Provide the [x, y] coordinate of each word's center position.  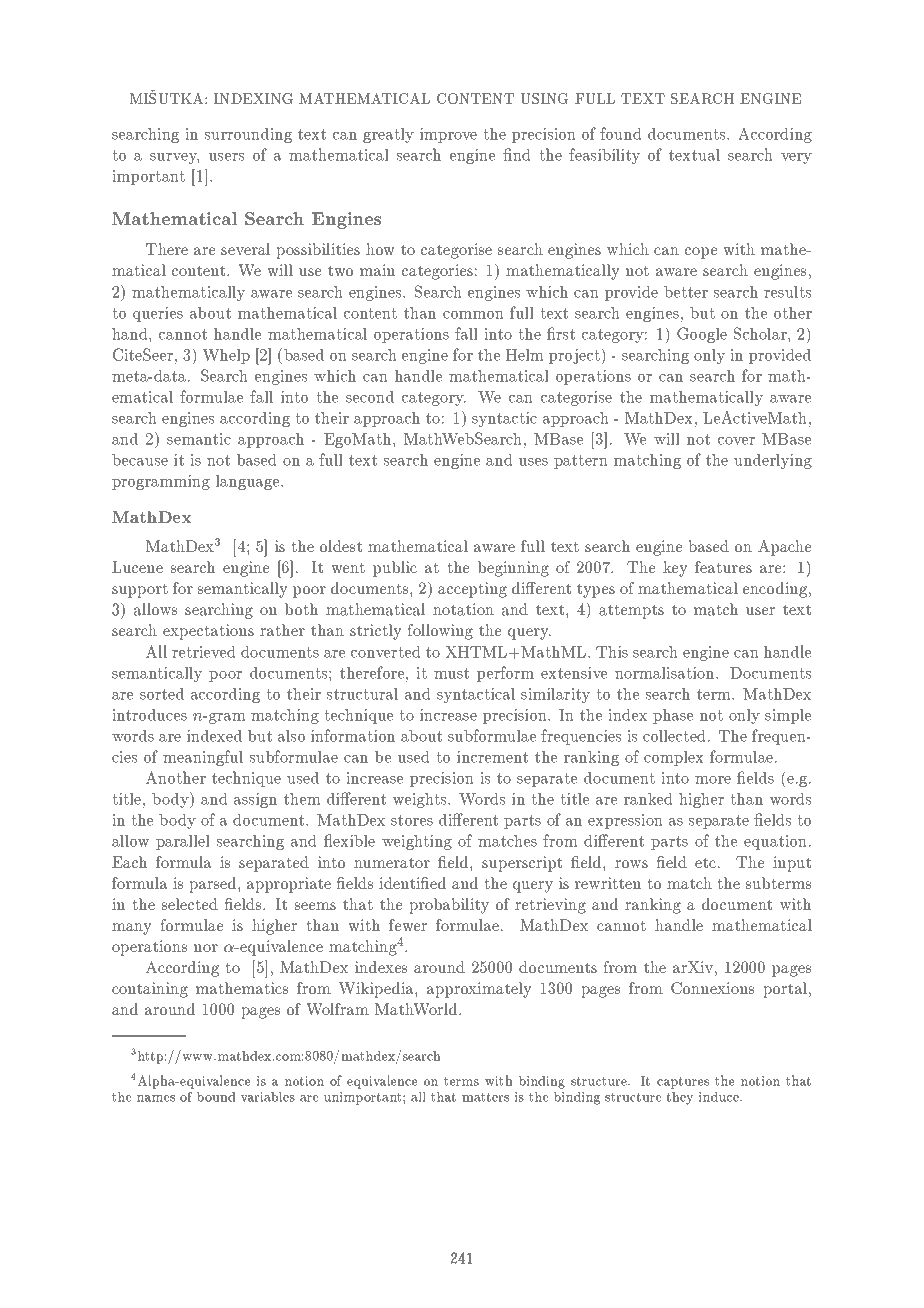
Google [702, 335]
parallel [183, 842]
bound [216, 1097]
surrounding [248, 135]
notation [463, 609]
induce [720, 1097]
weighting [417, 842]
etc [707, 863]
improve [448, 135]
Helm [525, 355]
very [796, 158]
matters [485, 1097]
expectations [208, 632]
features [723, 567]
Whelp [226, 356]
